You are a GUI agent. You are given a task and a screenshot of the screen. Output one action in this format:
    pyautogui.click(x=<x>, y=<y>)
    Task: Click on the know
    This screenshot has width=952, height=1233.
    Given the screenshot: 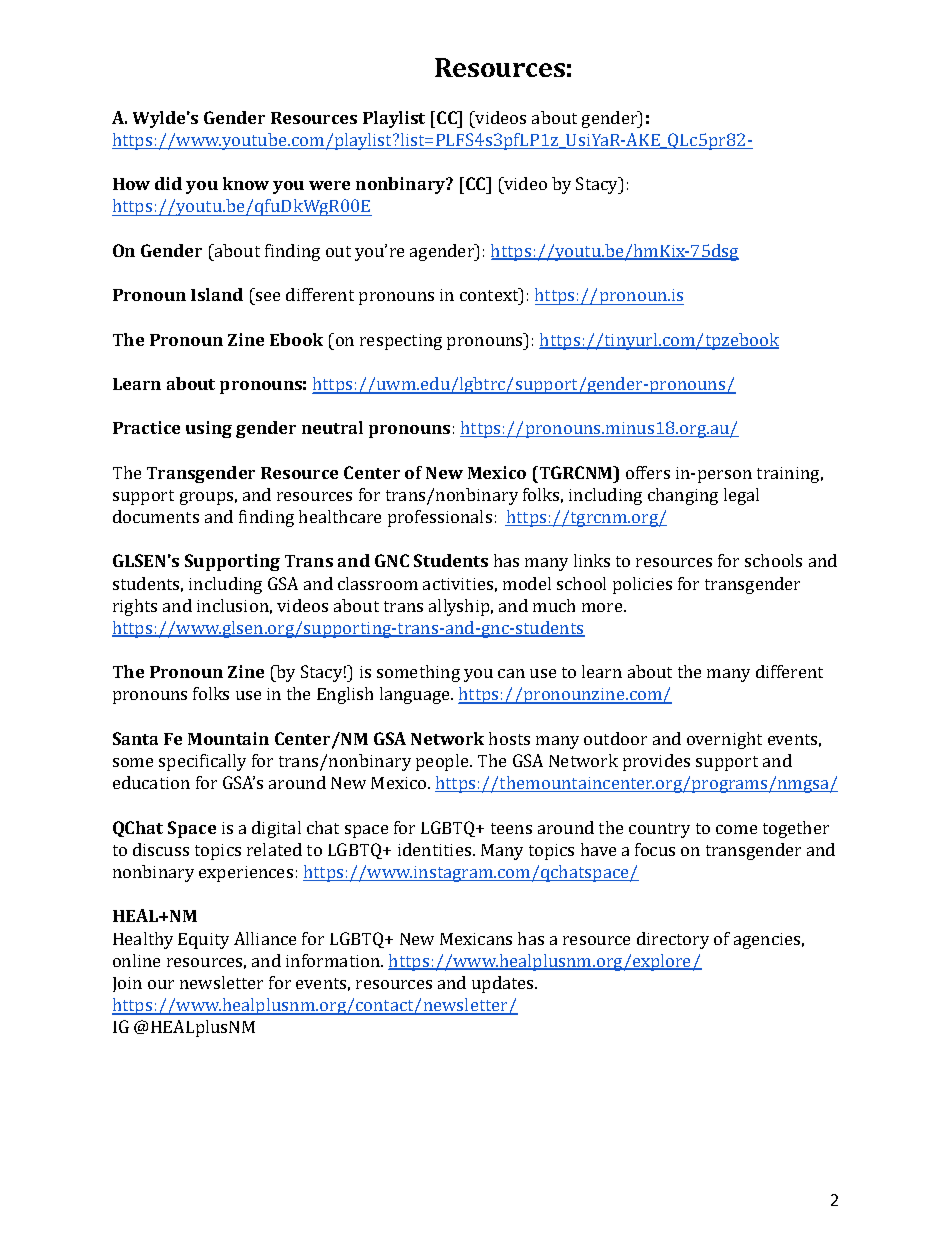 What is the action you would take?
    pyautogui.click(x=246, y=183)
